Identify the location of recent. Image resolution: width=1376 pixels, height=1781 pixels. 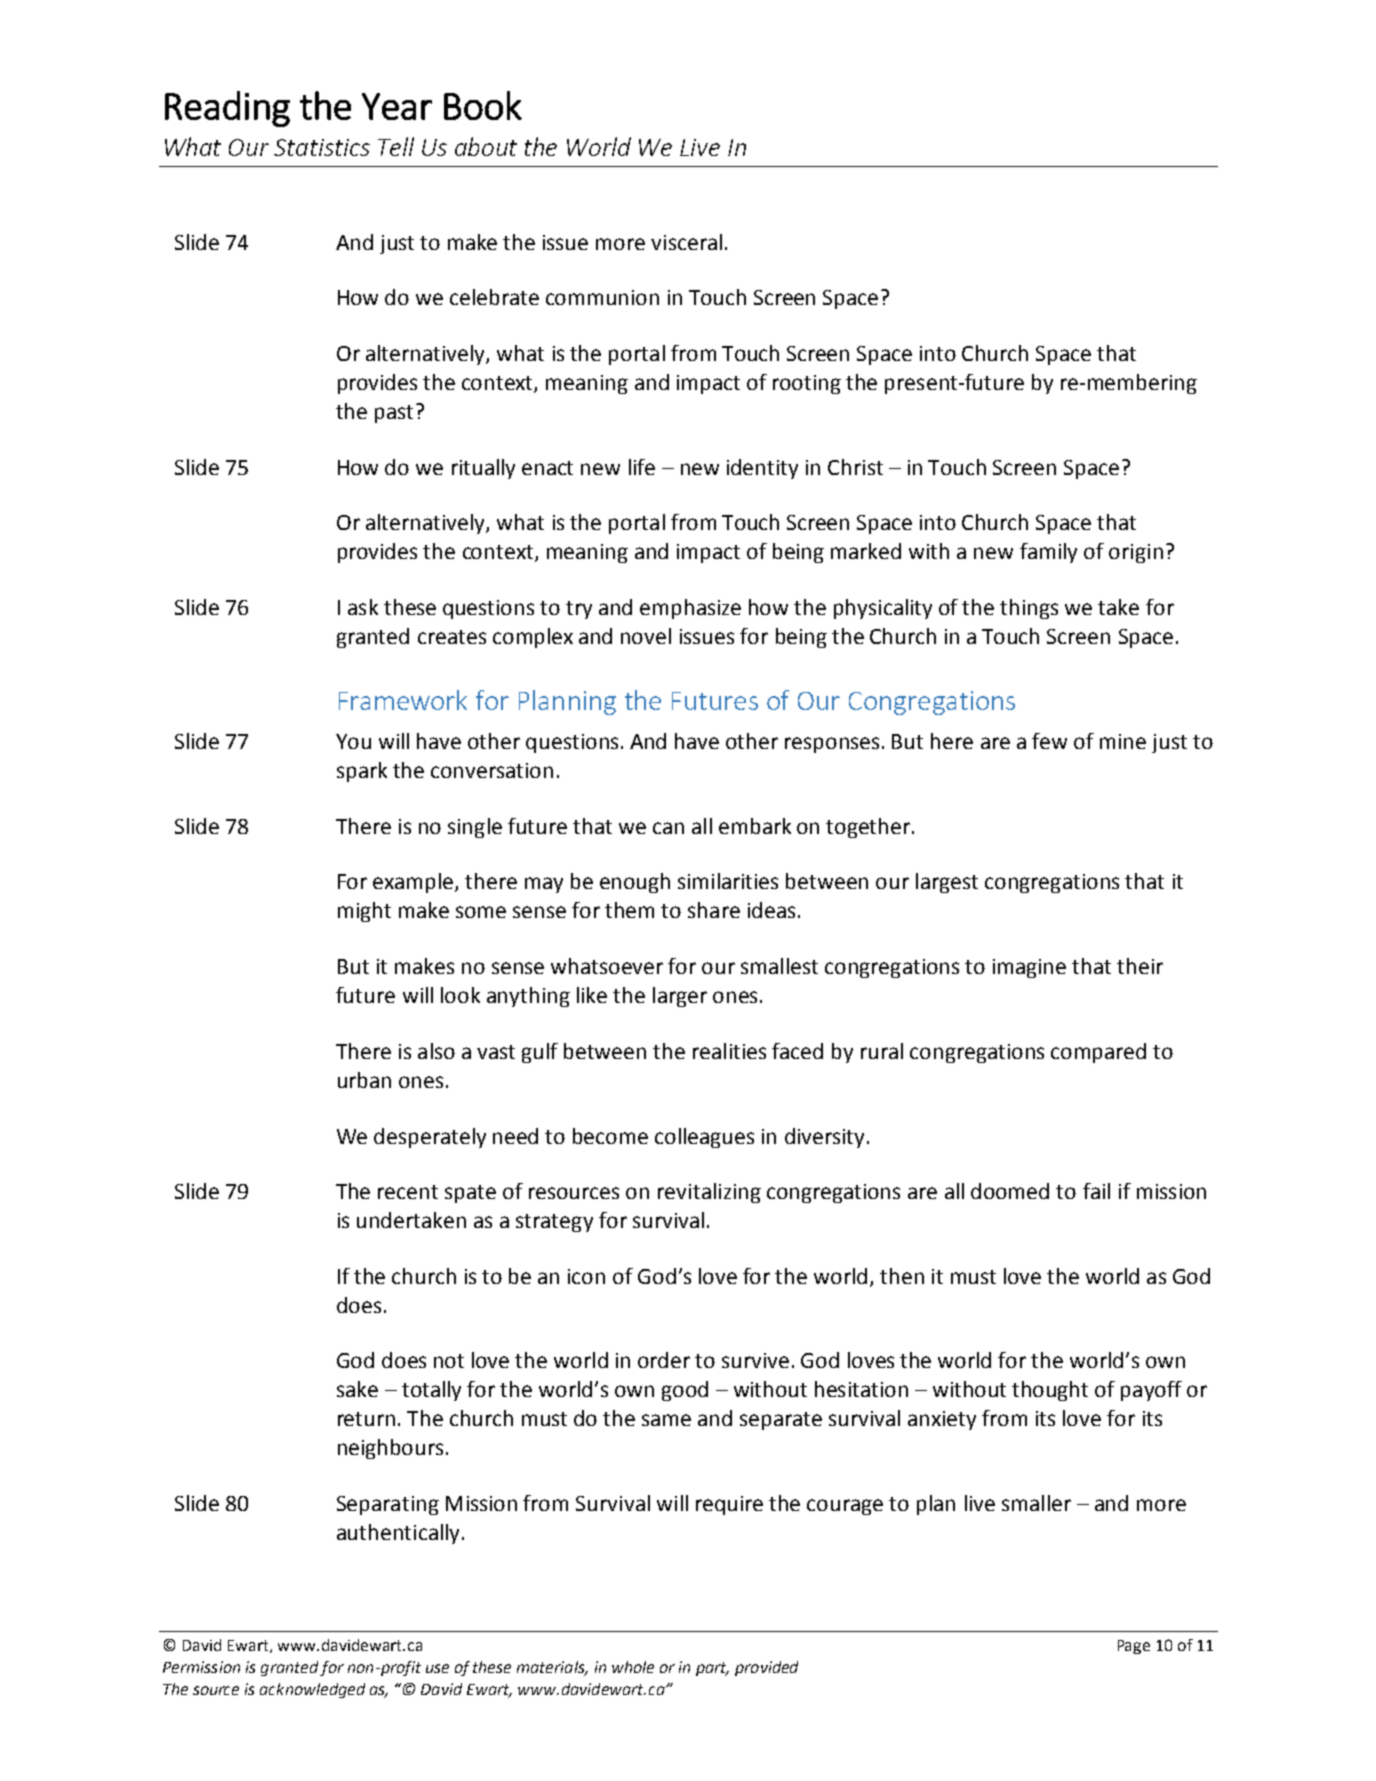
(408, 1192).
